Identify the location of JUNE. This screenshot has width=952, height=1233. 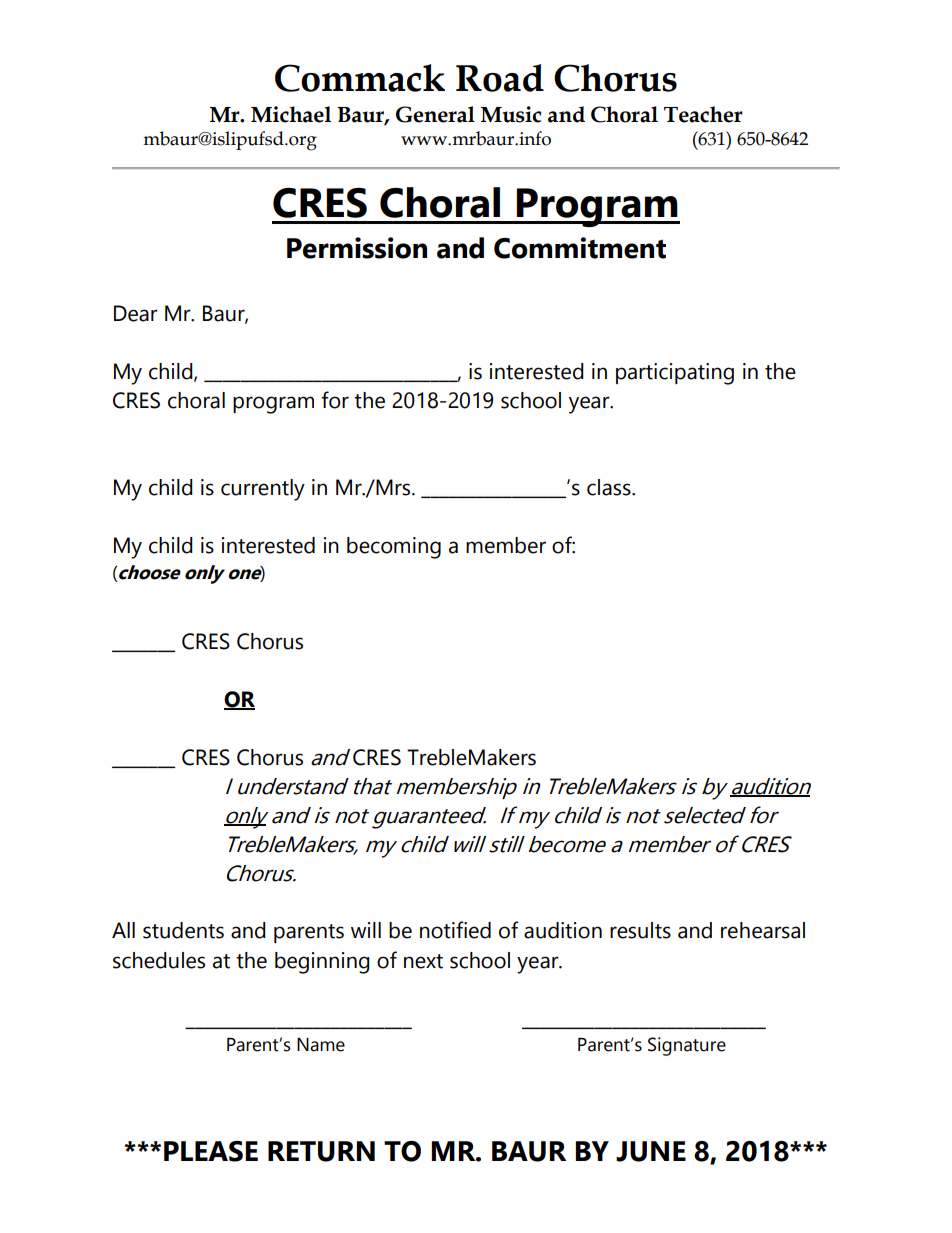
(651, 1151).
